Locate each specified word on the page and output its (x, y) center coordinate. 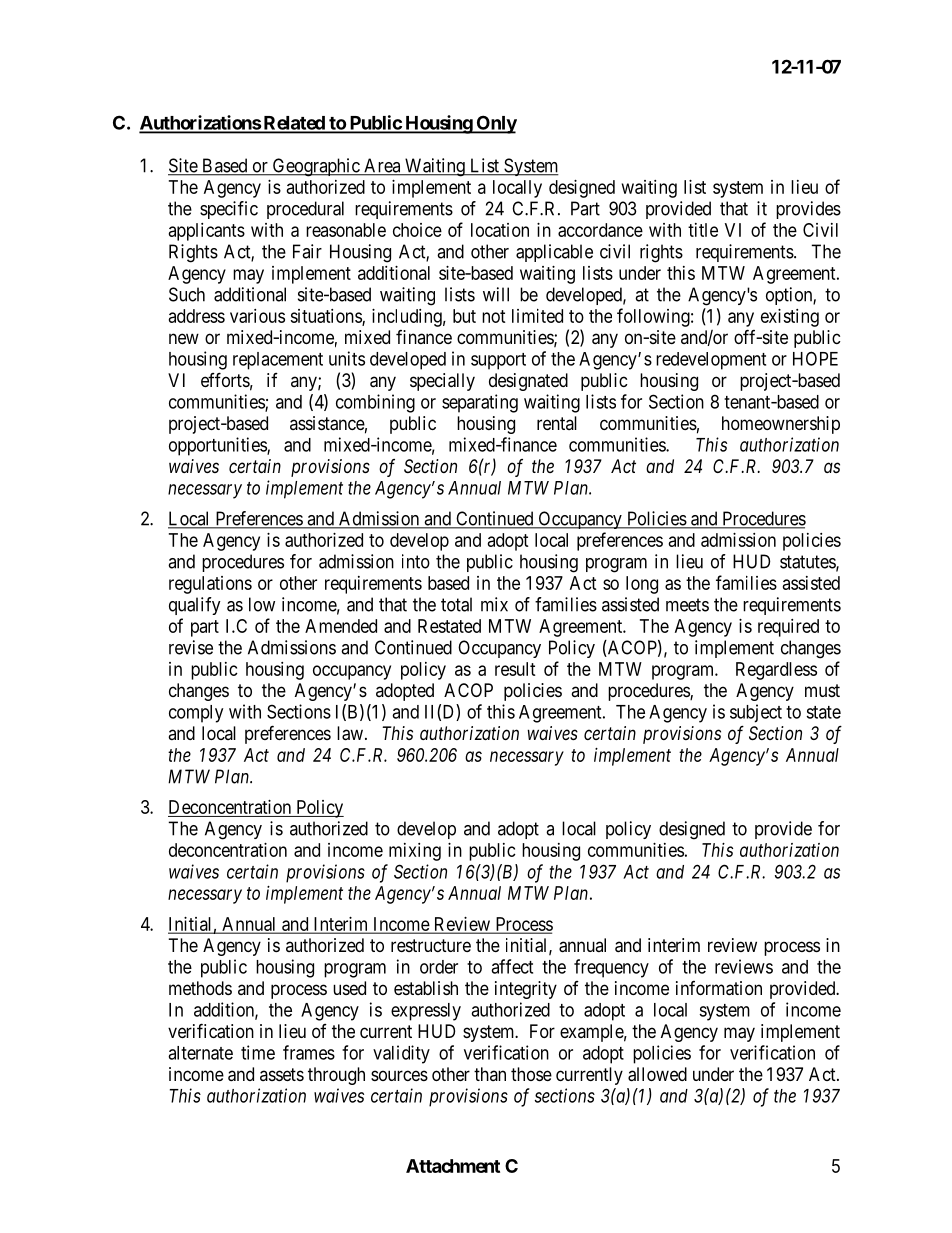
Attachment (453, 1166)
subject (756, 713)
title (703, 230)
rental (557, 423)
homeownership (781, 425)
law (350, 733)
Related (294, 124)
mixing (415, 852)
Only (495, 124)
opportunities (218, 446)
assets (282, 1074)
